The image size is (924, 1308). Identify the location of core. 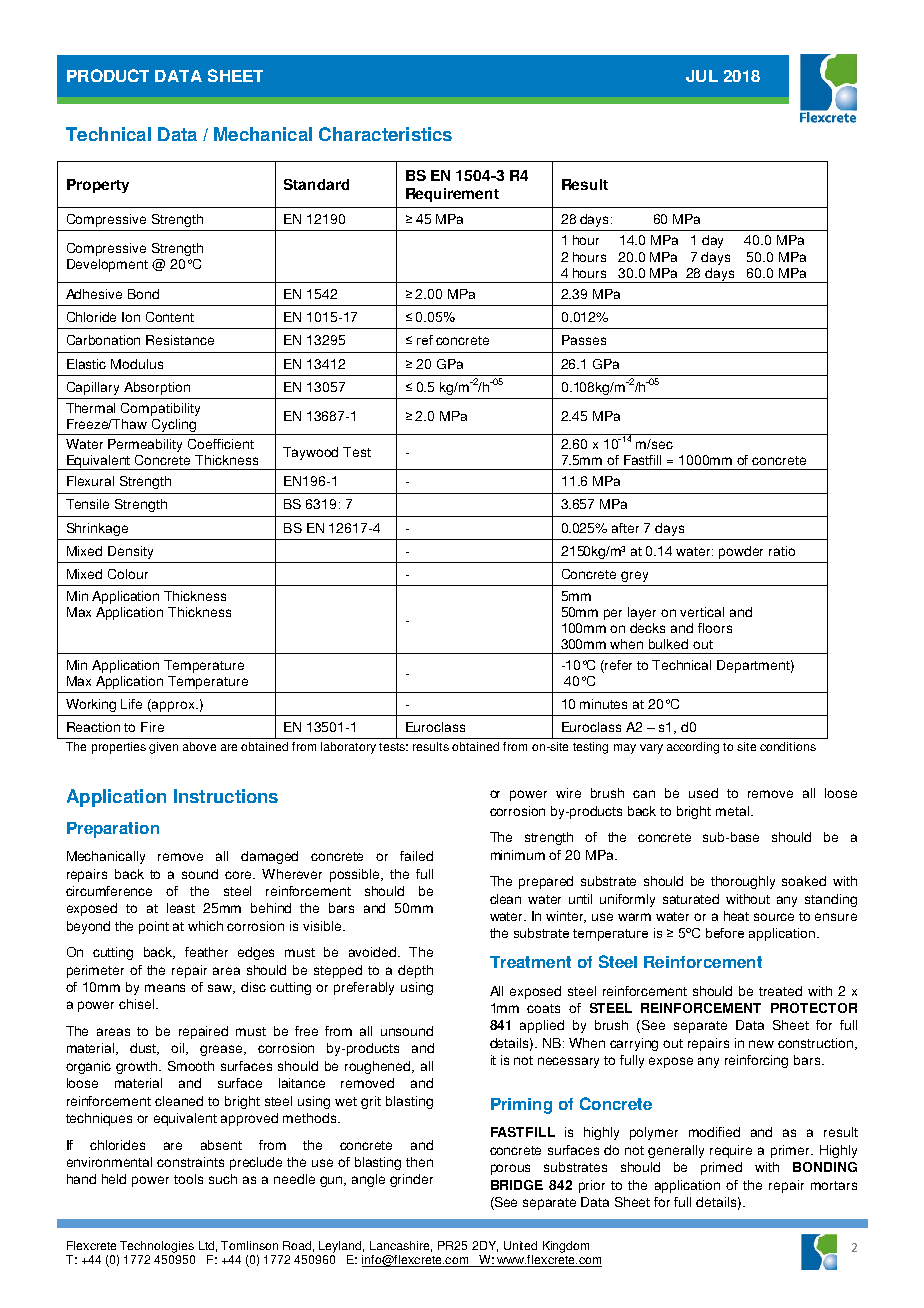
(240, 875).
